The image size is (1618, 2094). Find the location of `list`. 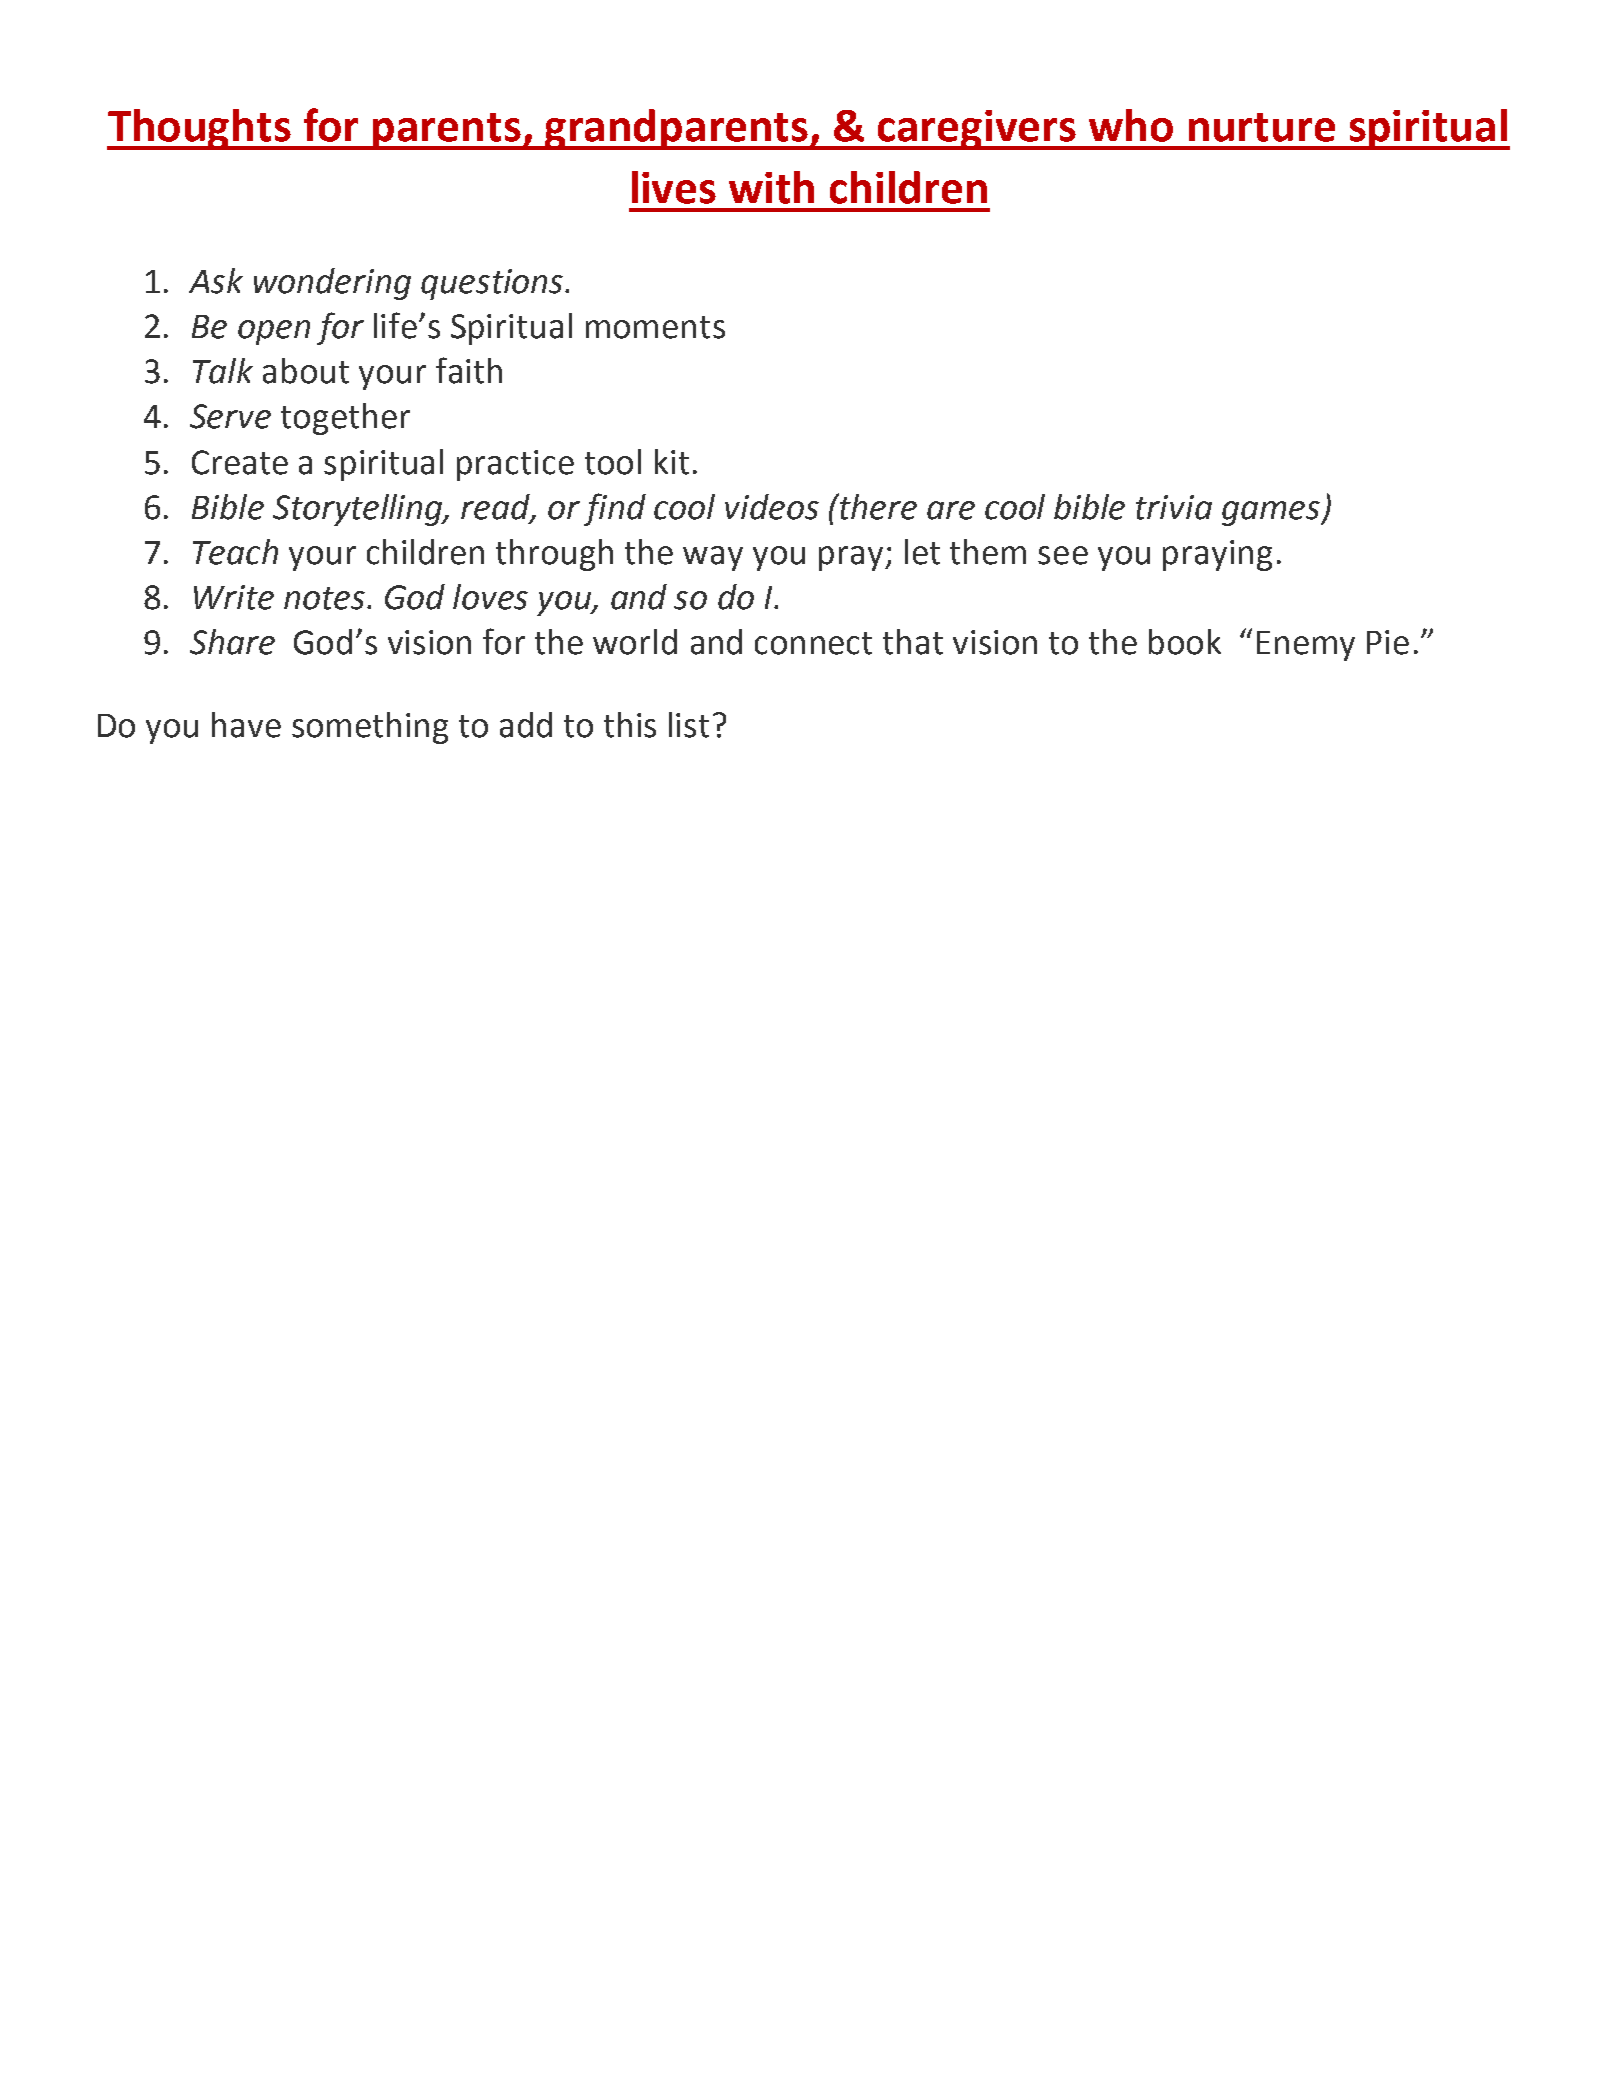

list is located at coordinates (689, 725).
